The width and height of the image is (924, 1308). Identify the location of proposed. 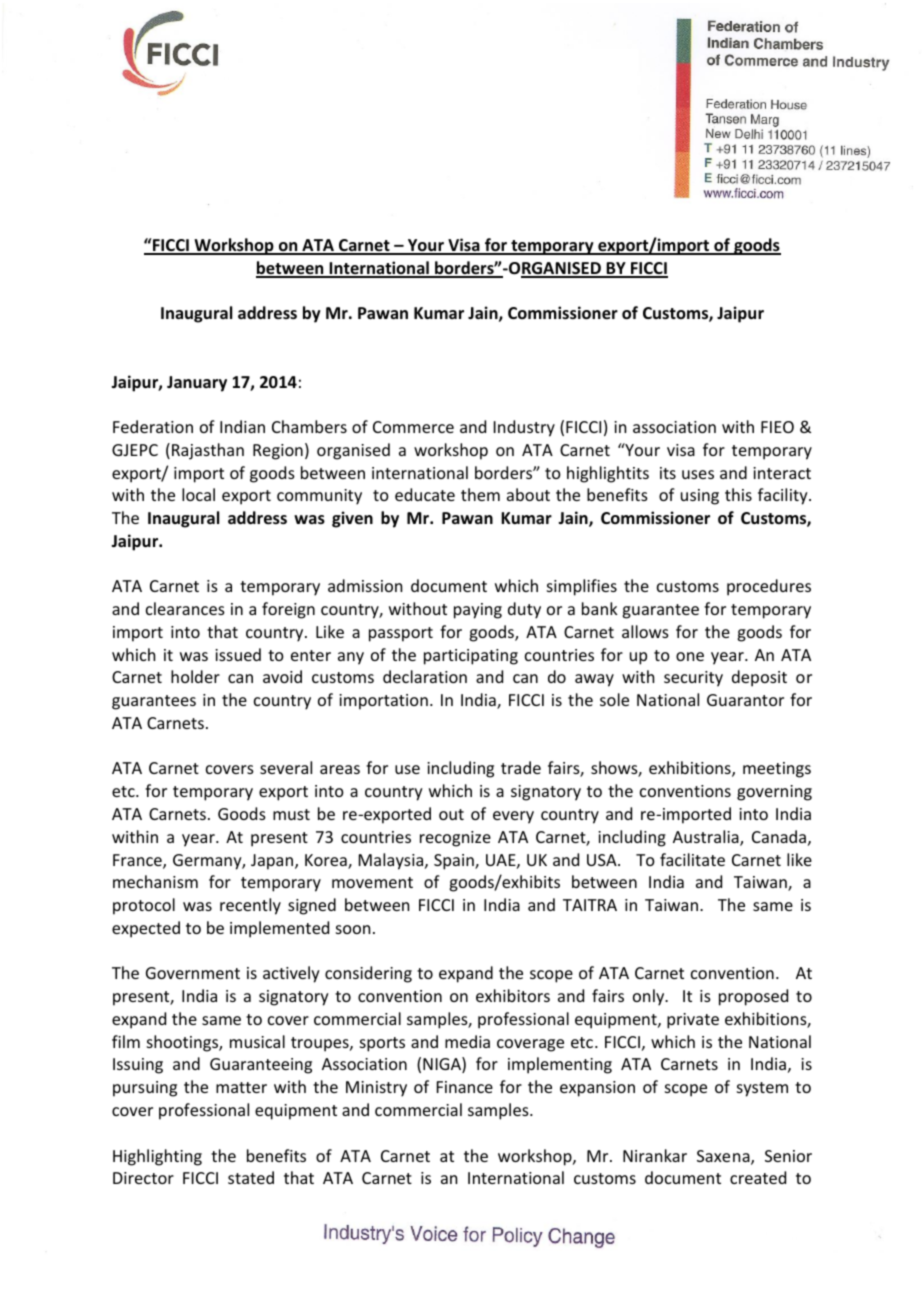
(753, 997).
